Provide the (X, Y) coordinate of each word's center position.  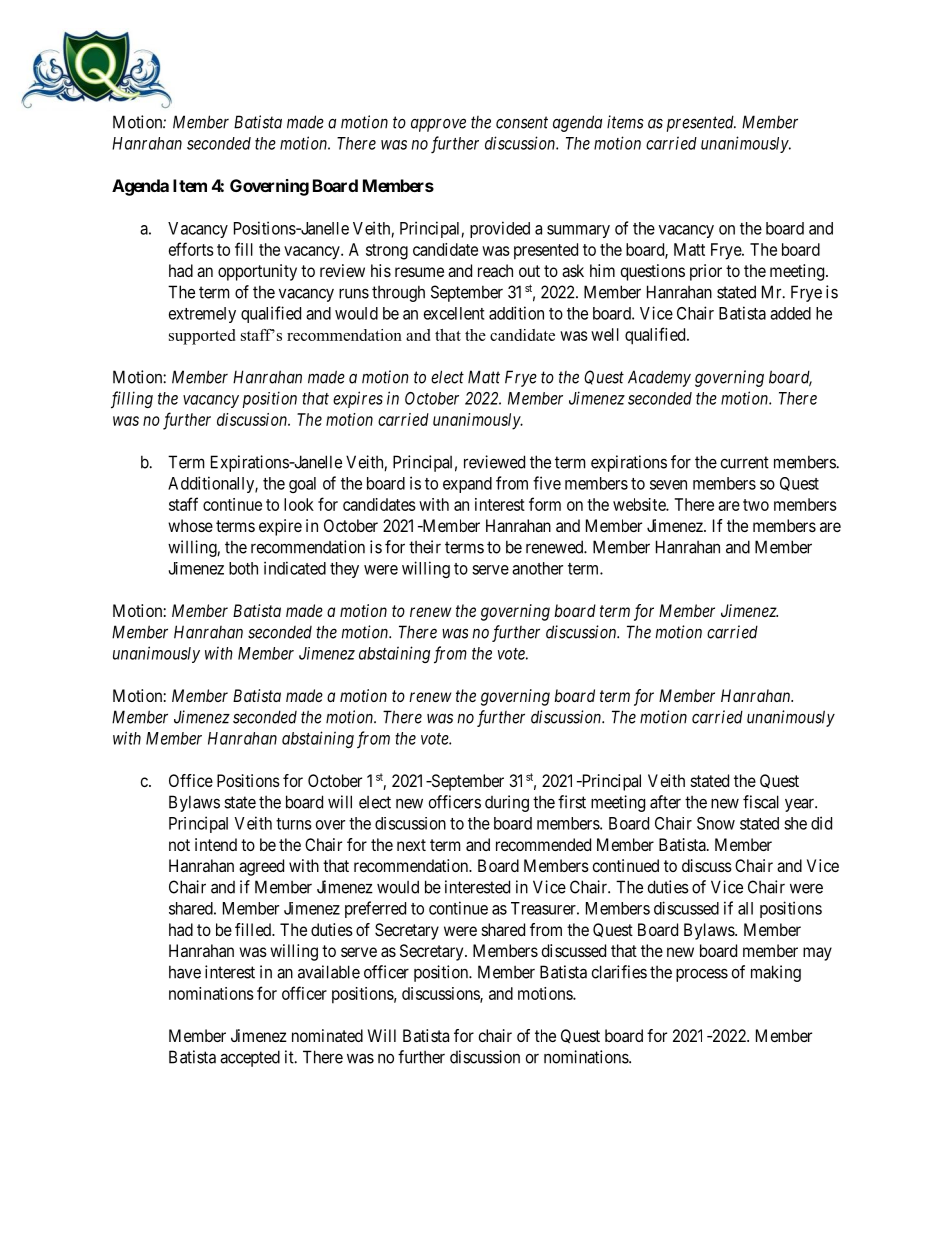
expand (467, 485)
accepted (250, 1058)
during (507, 803)
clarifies (619, 972)
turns (294, 824)
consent (522, 122)
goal (302, 485)
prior (706, 272)
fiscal (761, 802)
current (745, 462)
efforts (191, 249)
